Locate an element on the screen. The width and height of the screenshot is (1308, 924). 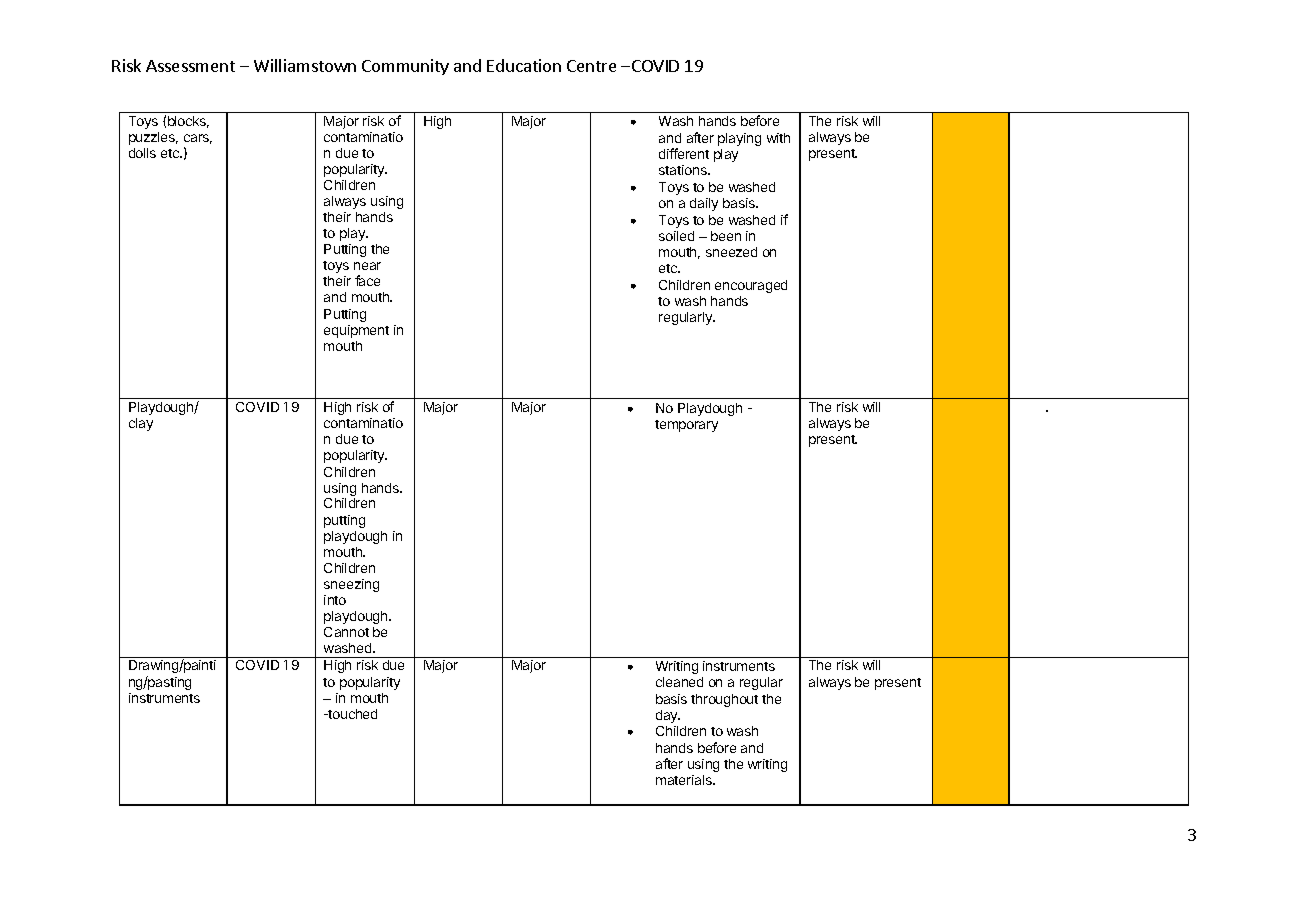
face is located at coordinates (367, 280).
